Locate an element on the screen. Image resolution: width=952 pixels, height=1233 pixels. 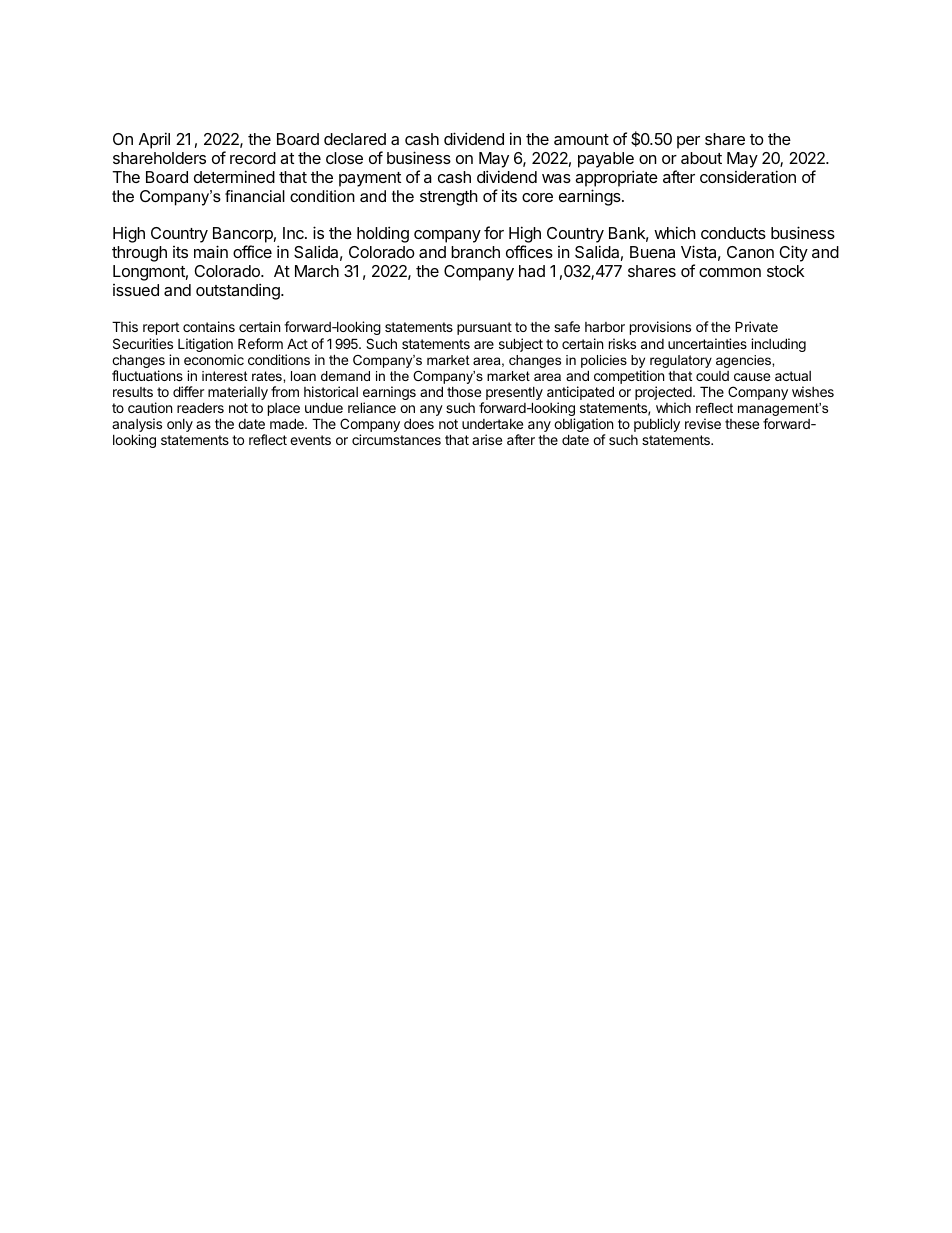
per is located at coordinates (688, 142).
